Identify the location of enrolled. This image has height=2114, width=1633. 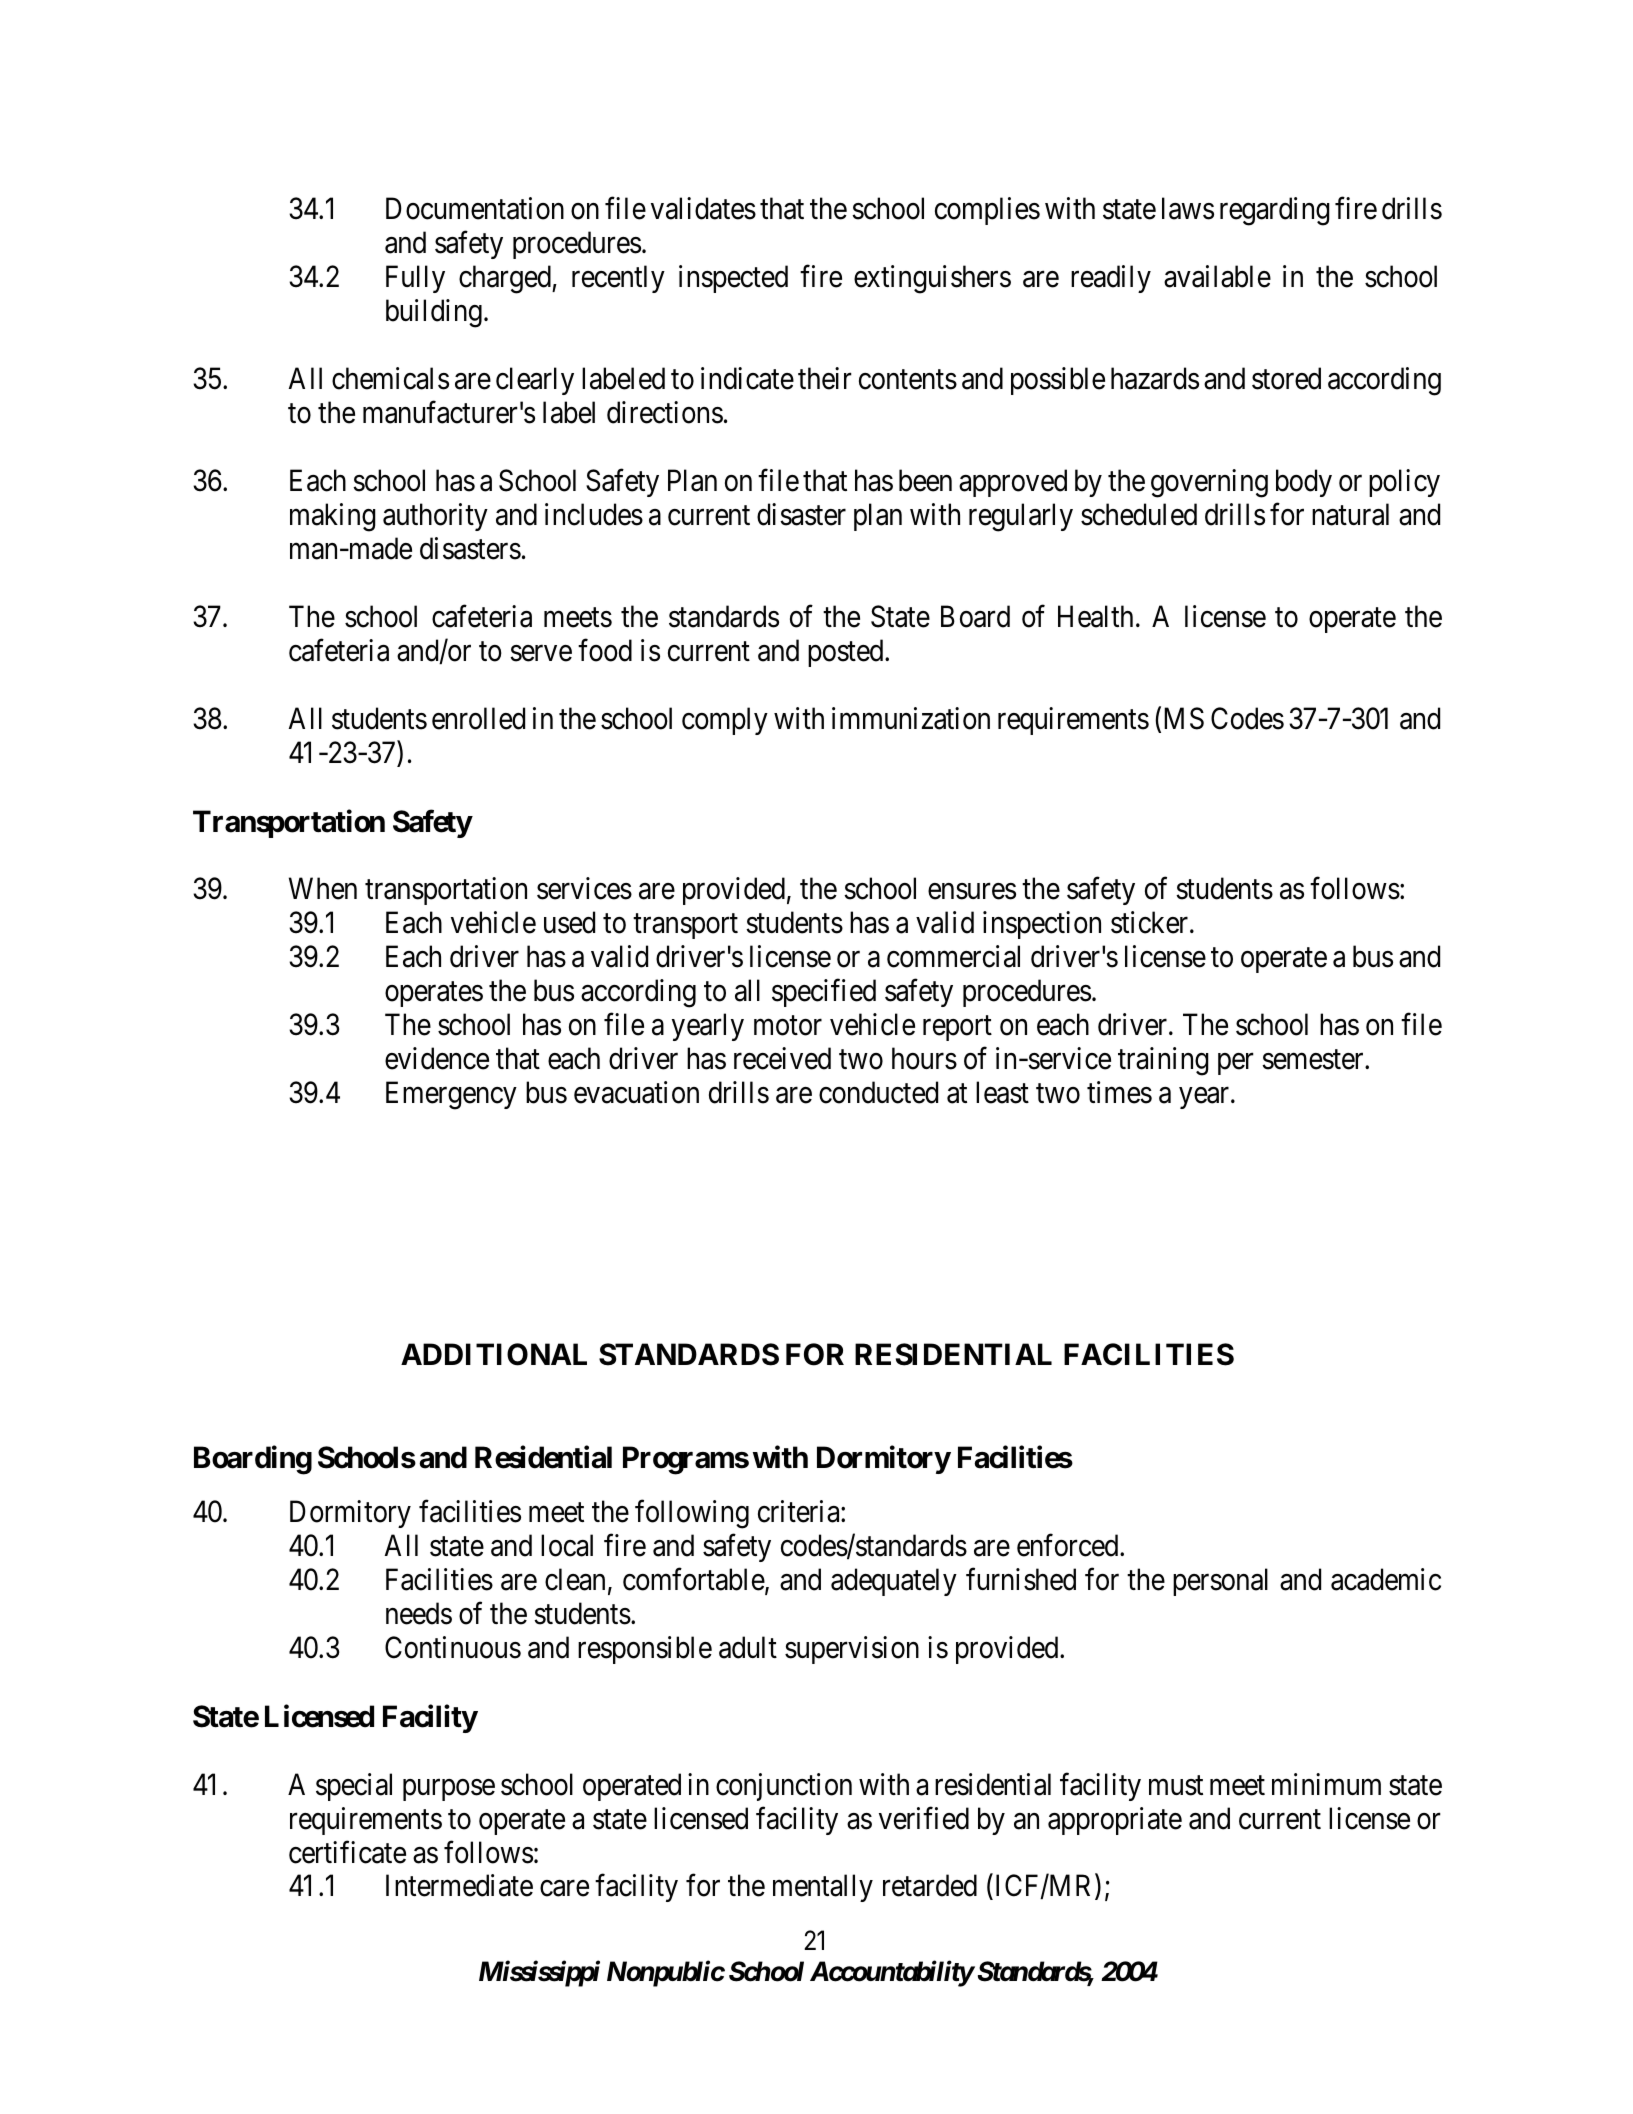
(478, 718).
